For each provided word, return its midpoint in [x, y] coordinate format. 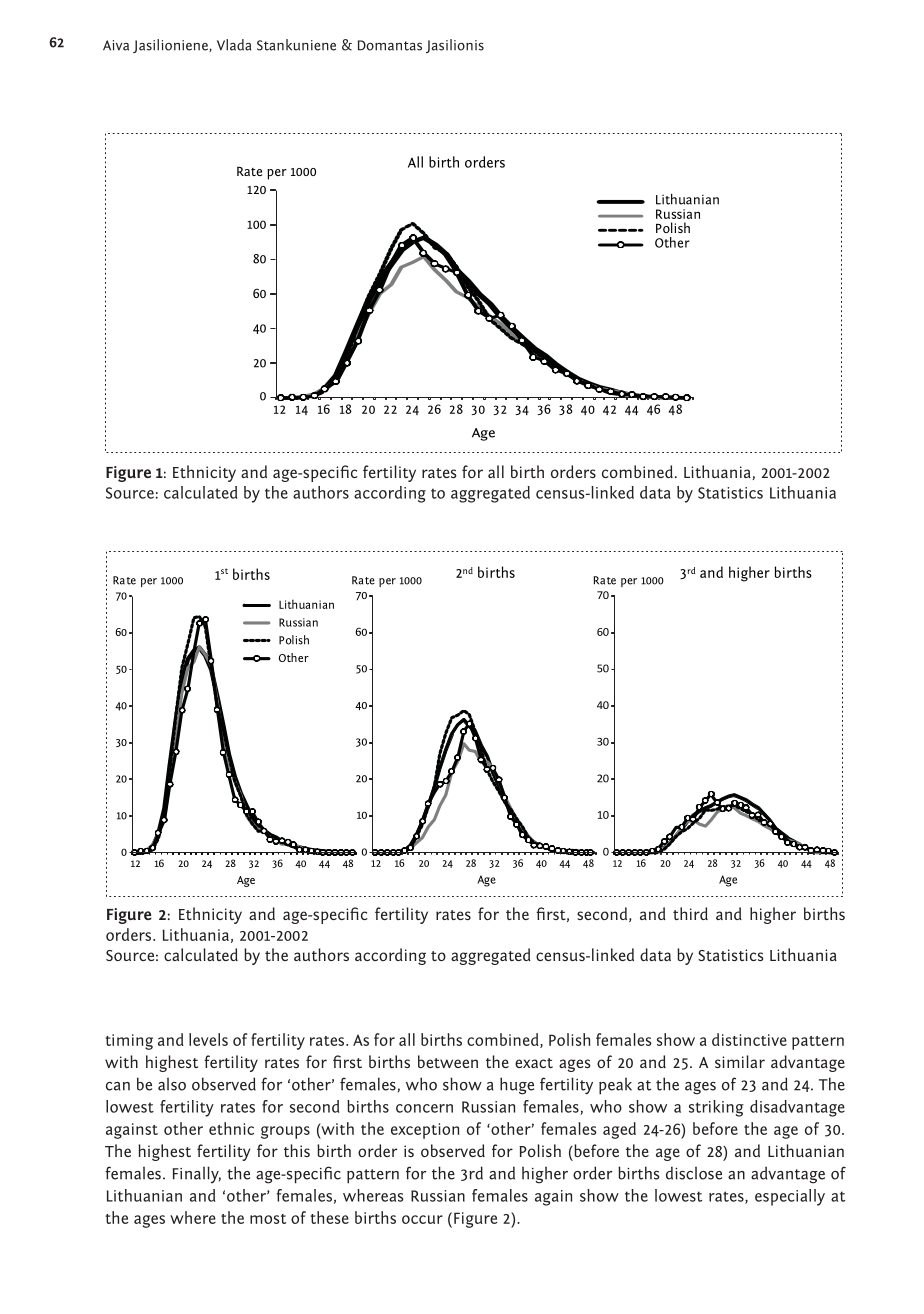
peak [615, 1086]
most [268, 1219]
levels [208, 1039]
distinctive [749, 1039]
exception [425, 1131]
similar [740, 1061]
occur [422, 1219]
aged [619, 1130]
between [448, 1061]
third [690, 913]
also [172, 1084]
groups [285, 1132]
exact [534, 1063]
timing [129, 1042]
